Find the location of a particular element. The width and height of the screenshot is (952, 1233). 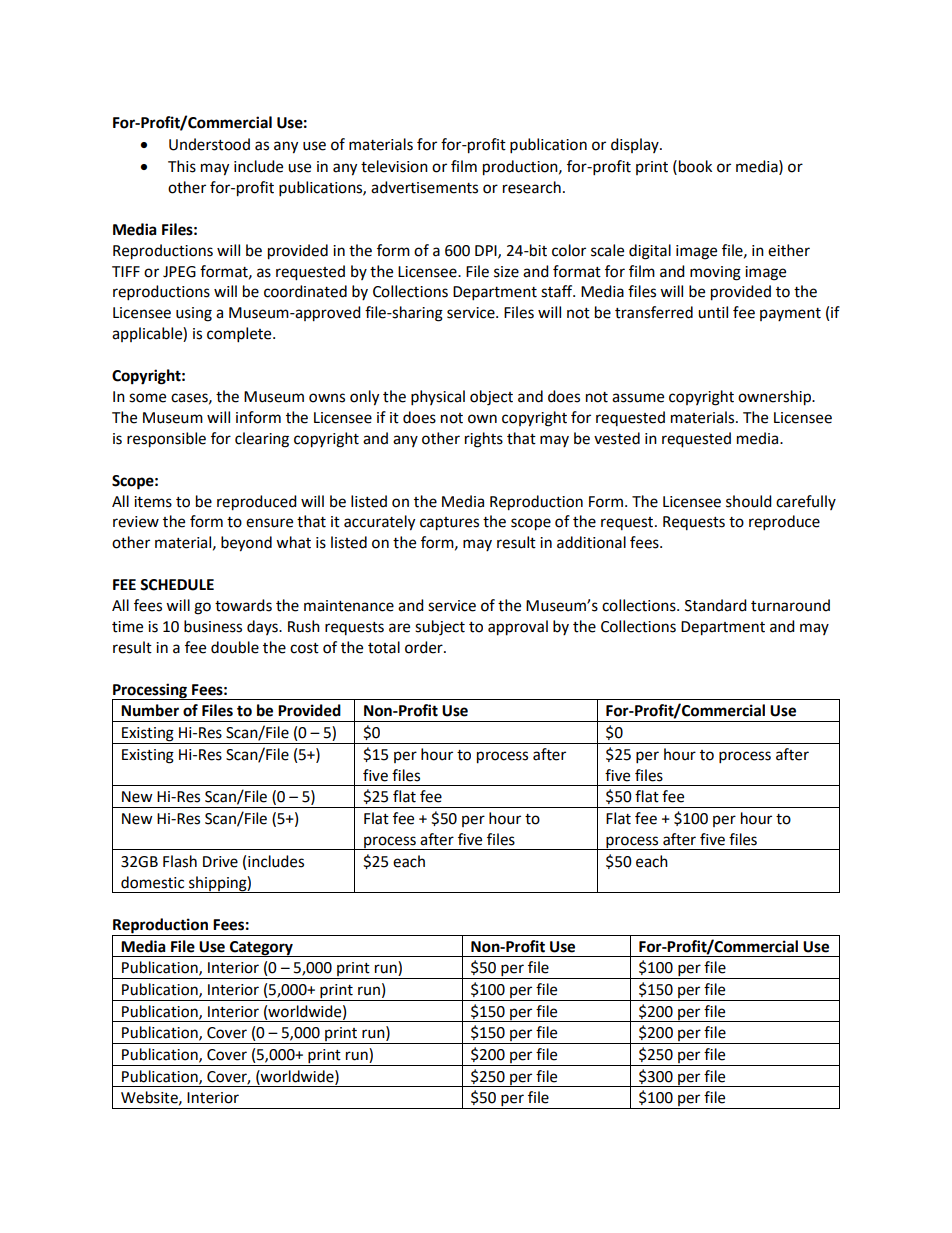

ownership is located at coordinates (775, 398).
